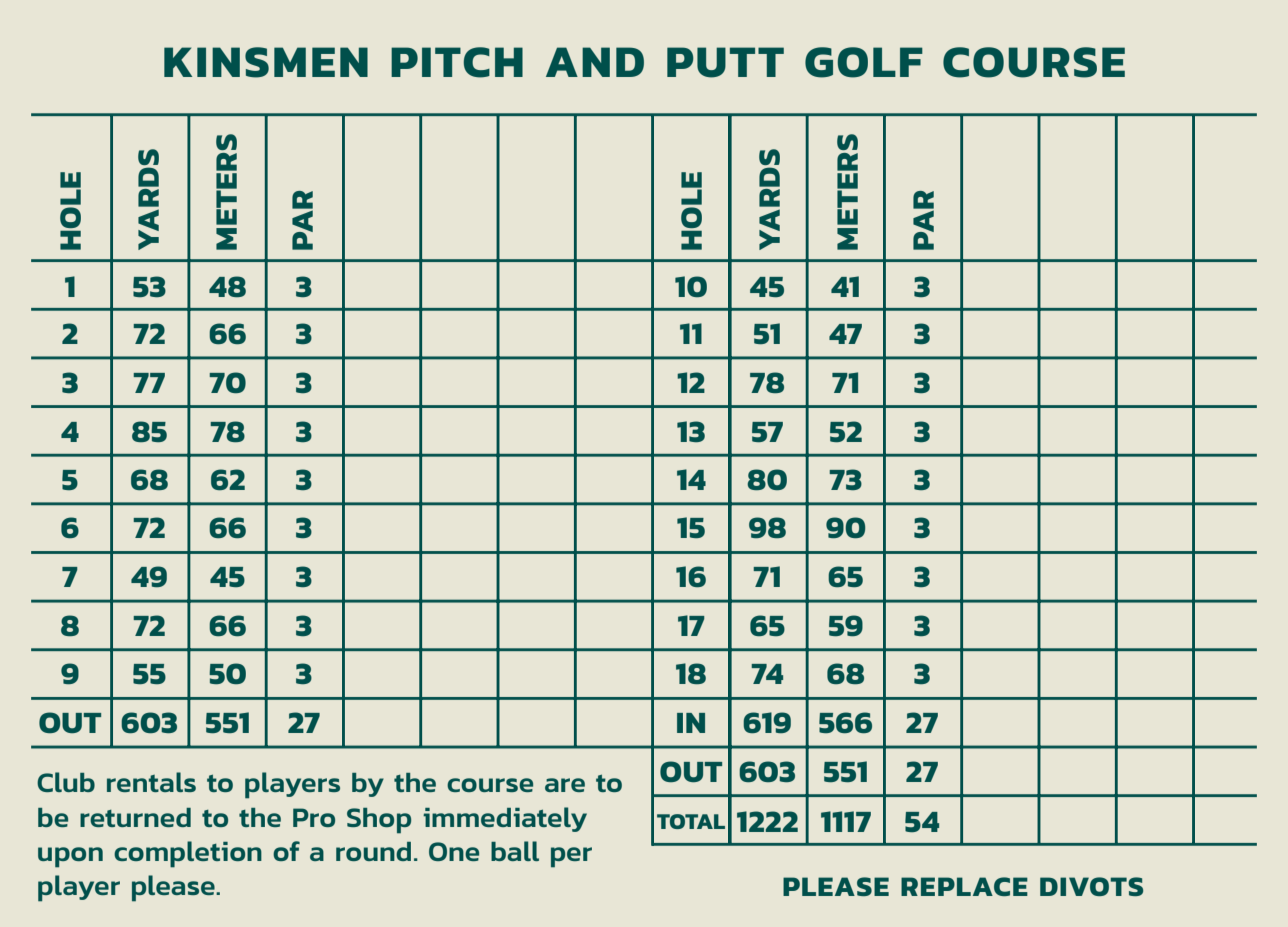  Describe the element at coordinates (505, 819) in the page. I see `immediately` at that location.
